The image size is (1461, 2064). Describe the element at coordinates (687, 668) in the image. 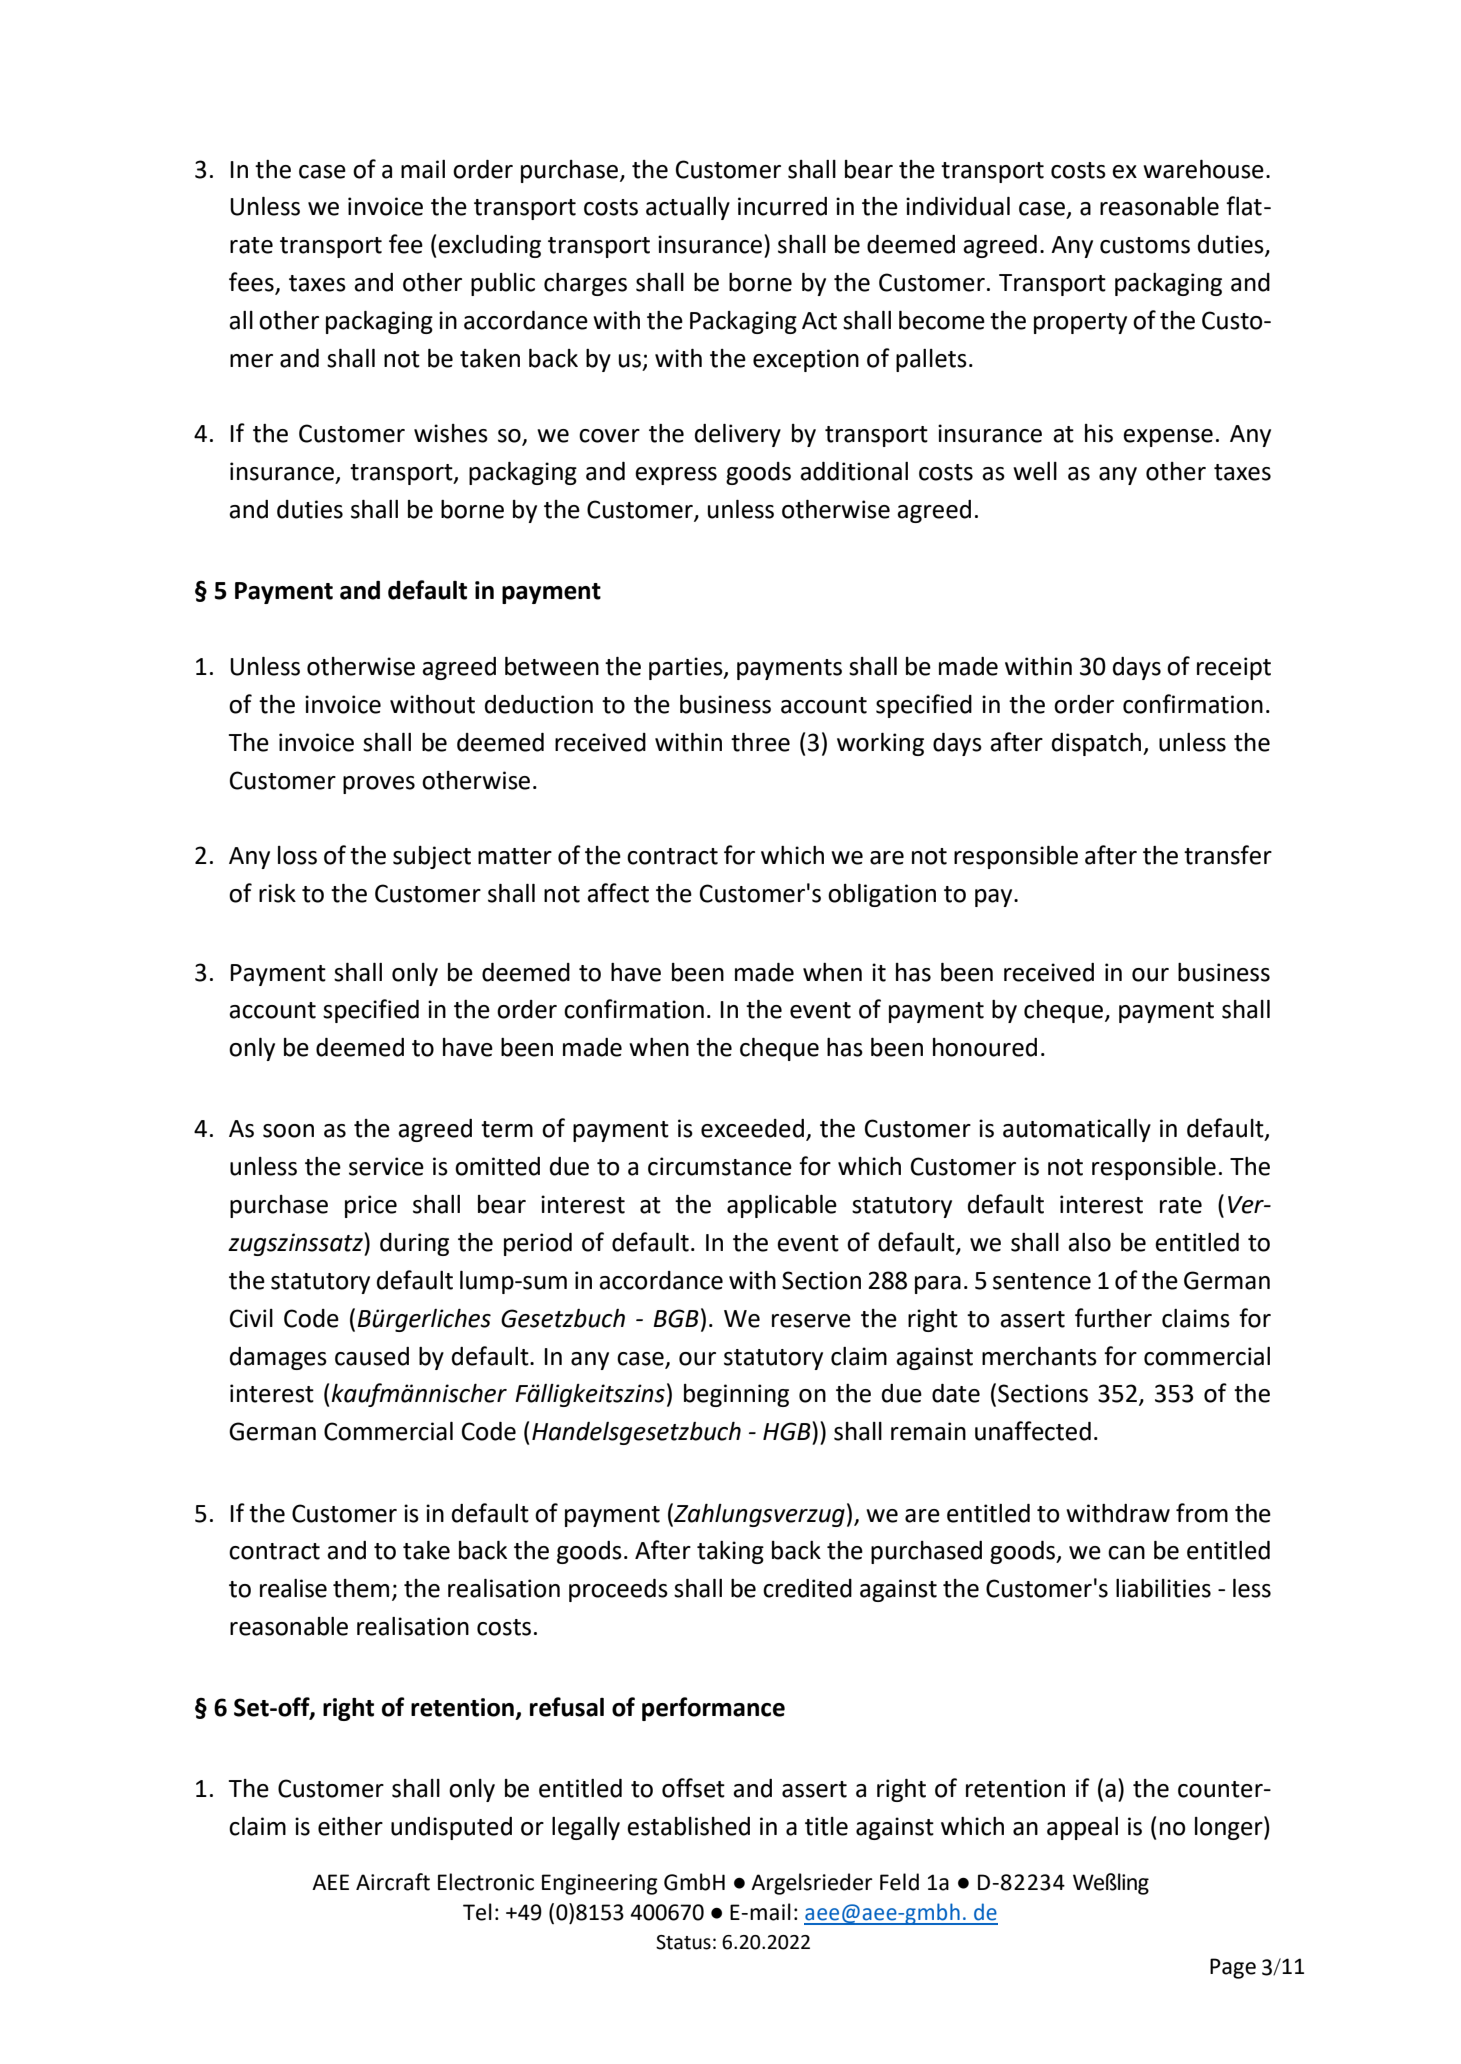

I see `parties` at that location.
